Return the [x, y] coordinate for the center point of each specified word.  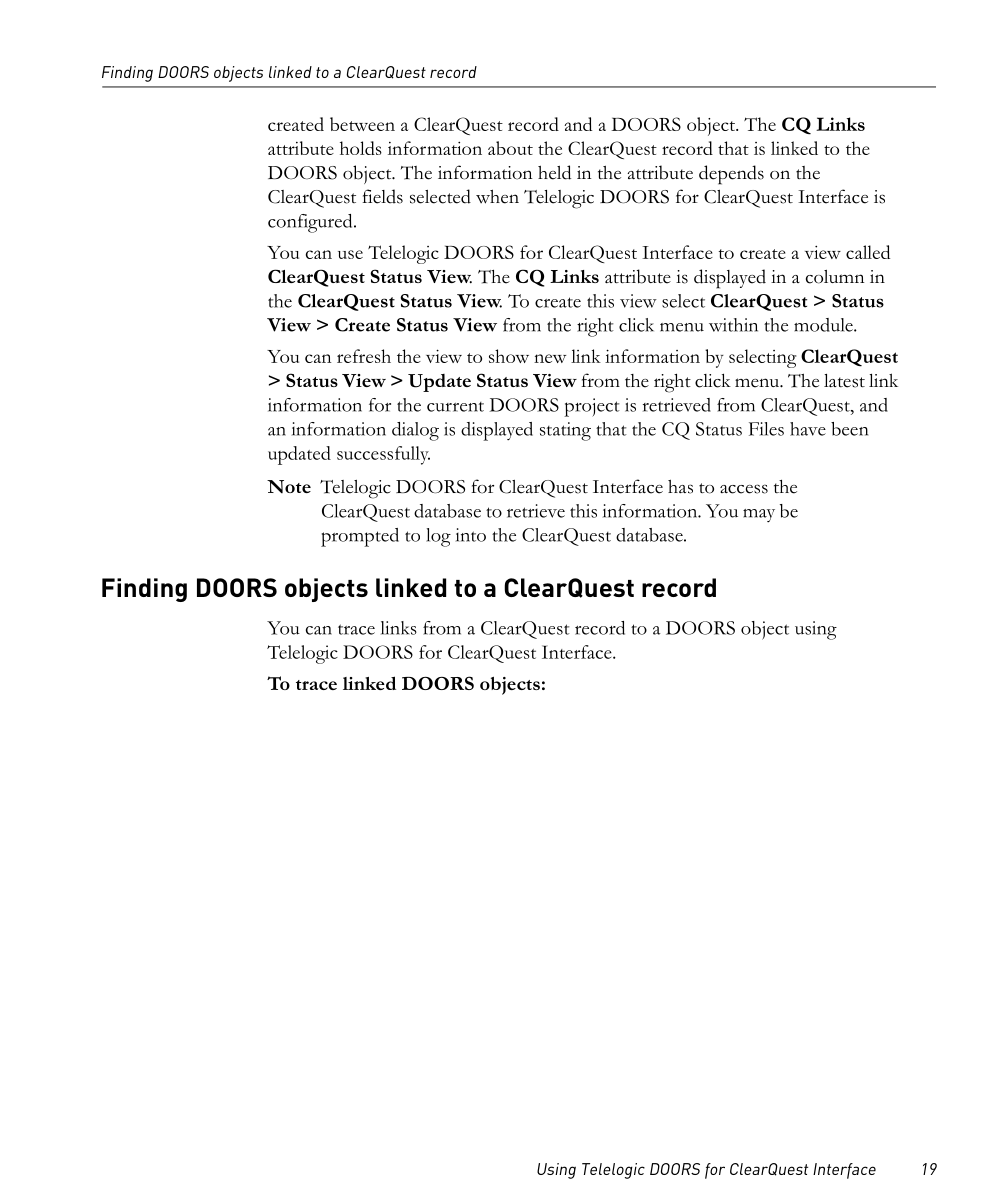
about [510, 148]
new [550, 358]
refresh [364, 356]
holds [361, 148]
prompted [360, 537]
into [471, 535]
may [759, 515]
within [733, 325]
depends [731, 175]
